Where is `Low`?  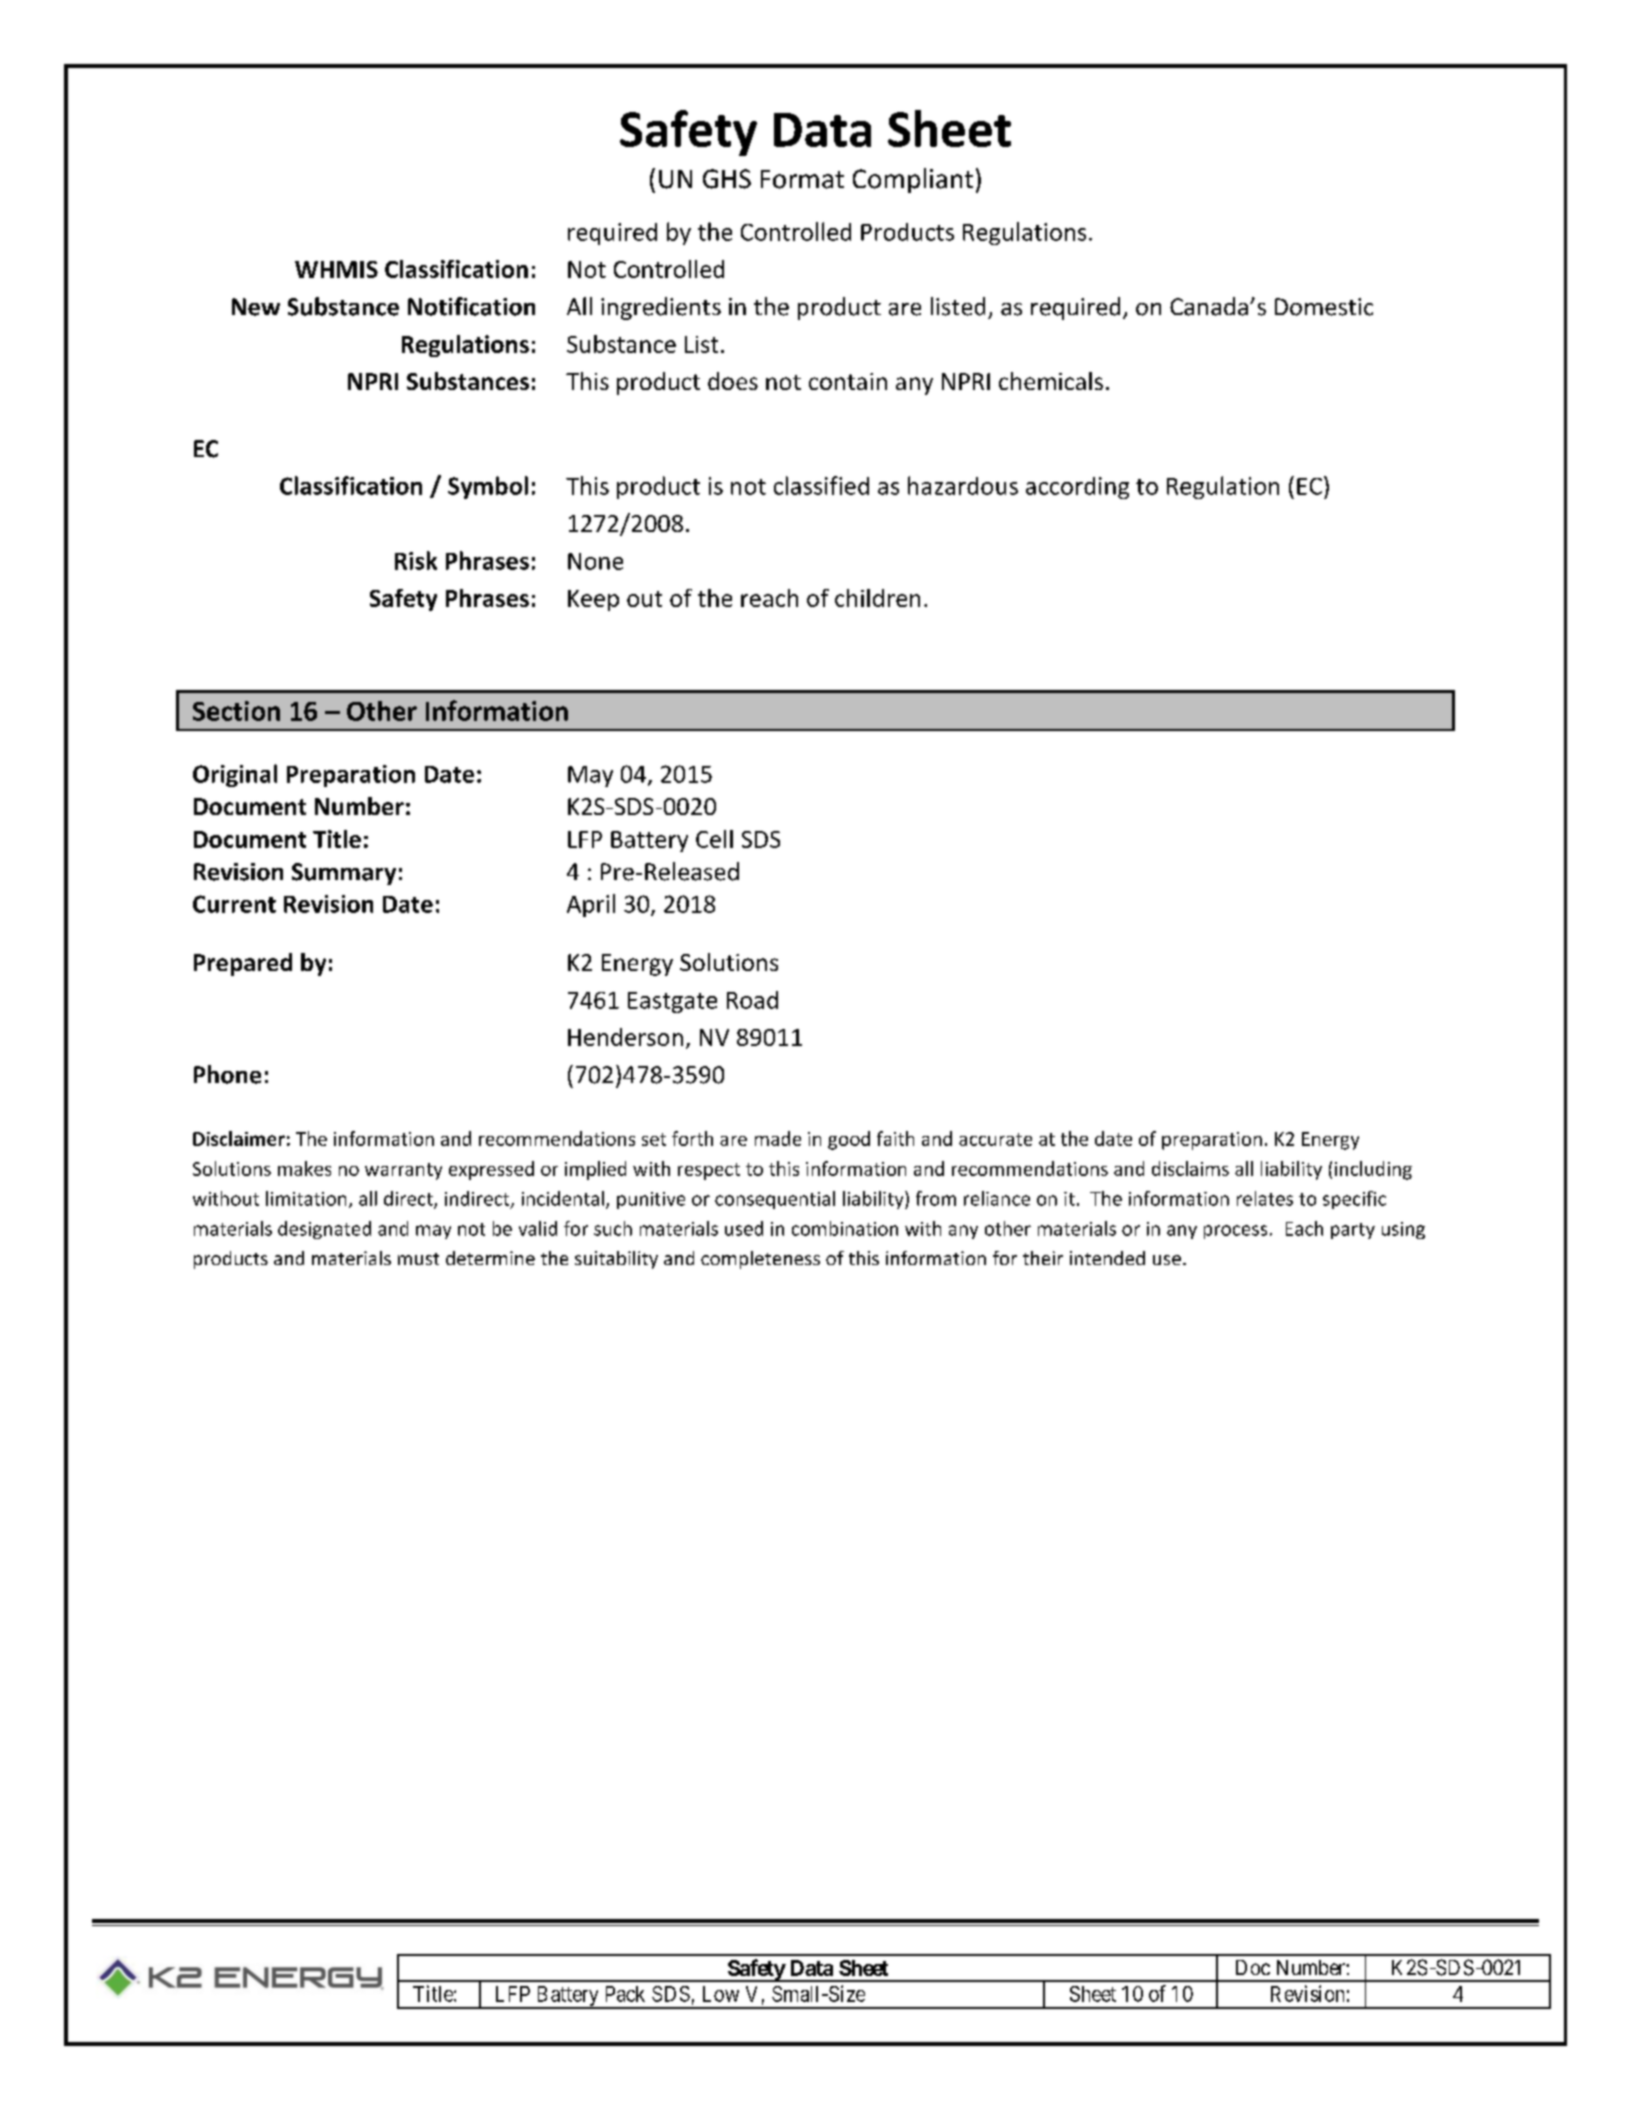
Low is located at coordinates (721, 1994).
